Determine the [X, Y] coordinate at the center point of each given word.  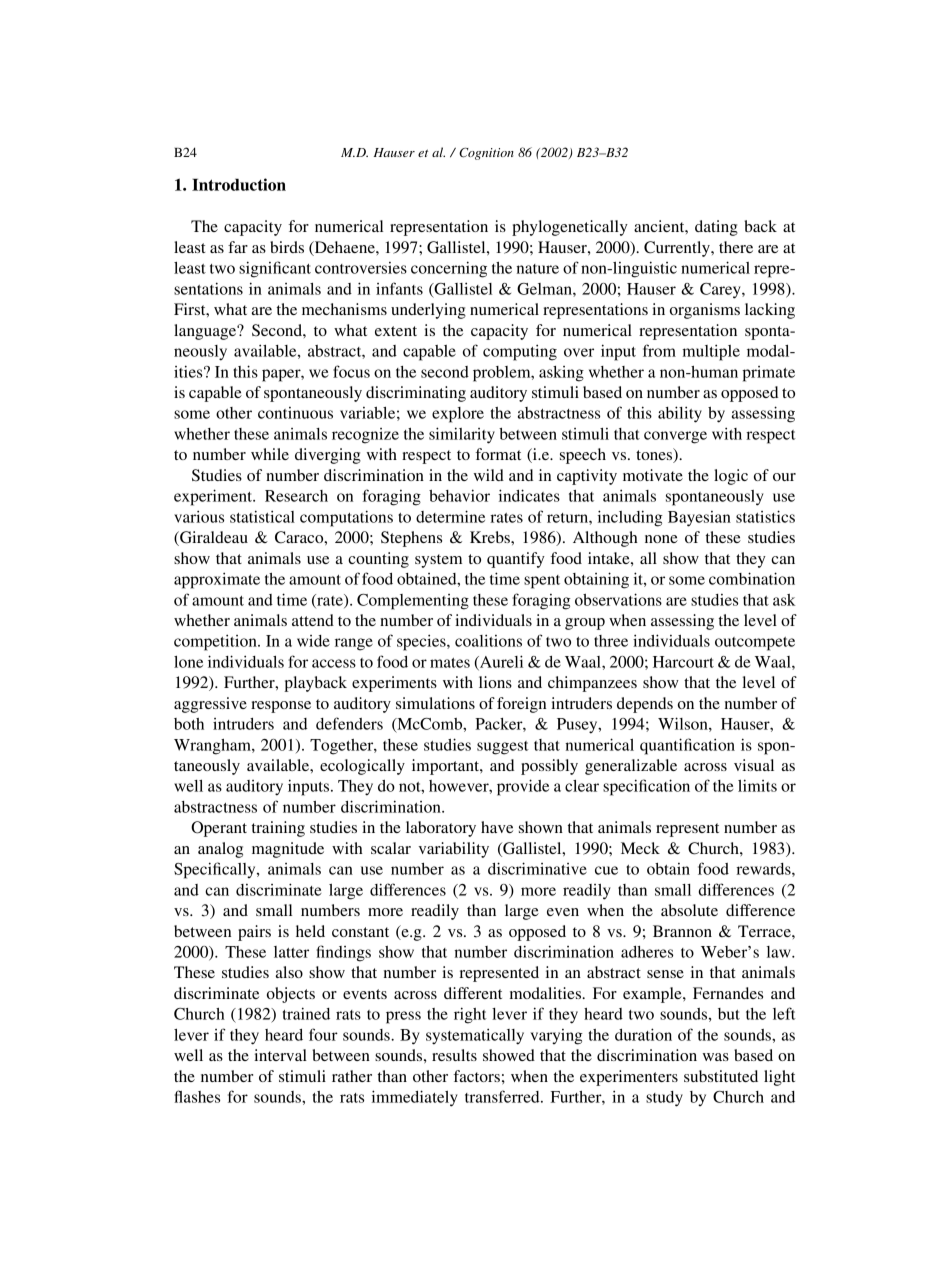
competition [216, 642]
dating [716, 228]
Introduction [239, 184]
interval [280, 1055]
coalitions [488, 640]
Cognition [486, 153]
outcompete [755, 644]
